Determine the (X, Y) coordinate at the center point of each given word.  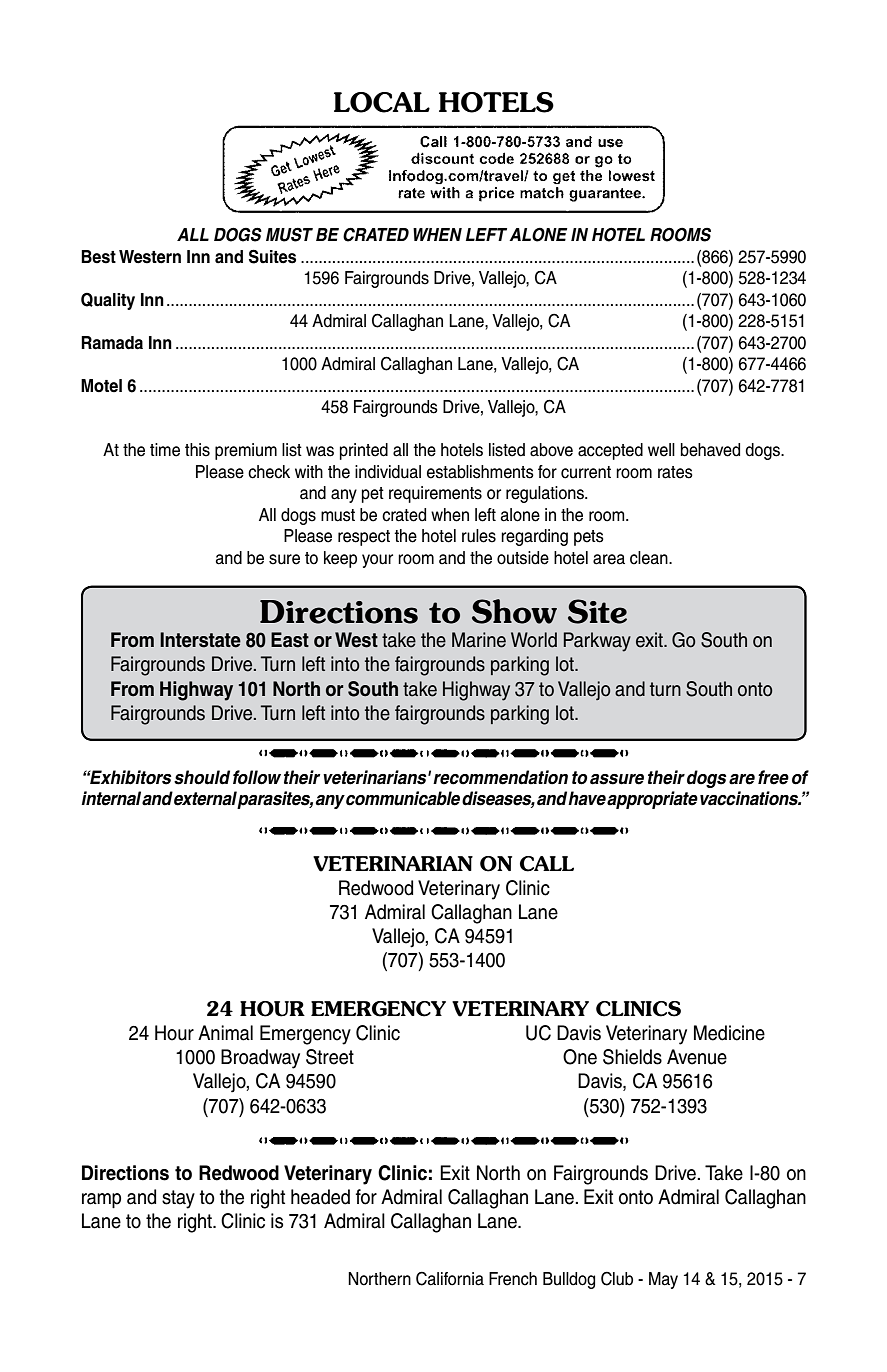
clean (650, 558)
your (377, 561)
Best (98, 257)
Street (330, 1057)
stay (178, 1199)
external (205, 798)
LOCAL (382, 102)
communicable (403, 798)
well (661, 450)
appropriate (652, 800)
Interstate (200, 640)
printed (364, 451)
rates (675, 472)
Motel (101, 386)
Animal (225, 1033)
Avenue (697, 1057)
